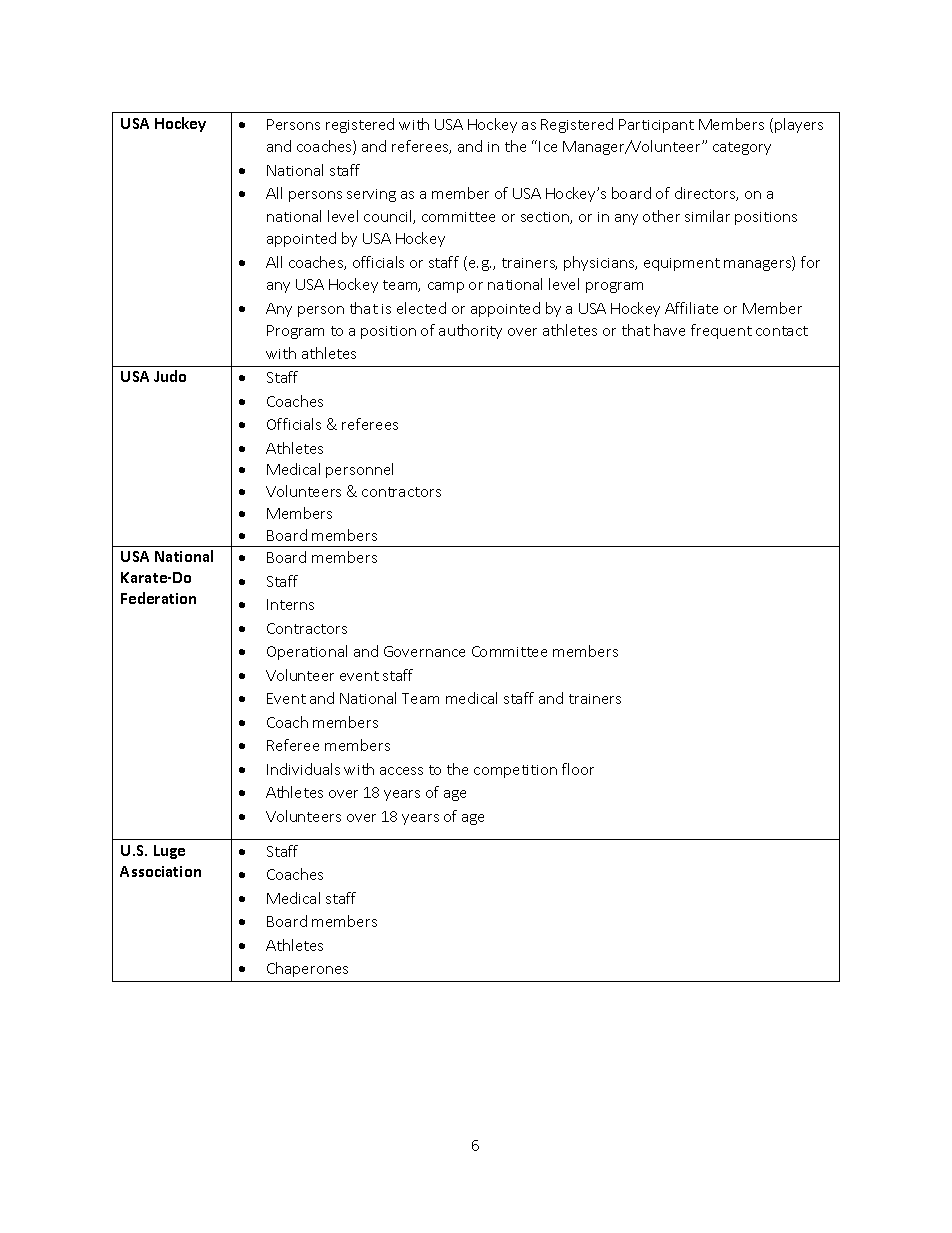  Describe the element at coordinates (307, 652) in the screenshot. I see `Operational` at that location.
